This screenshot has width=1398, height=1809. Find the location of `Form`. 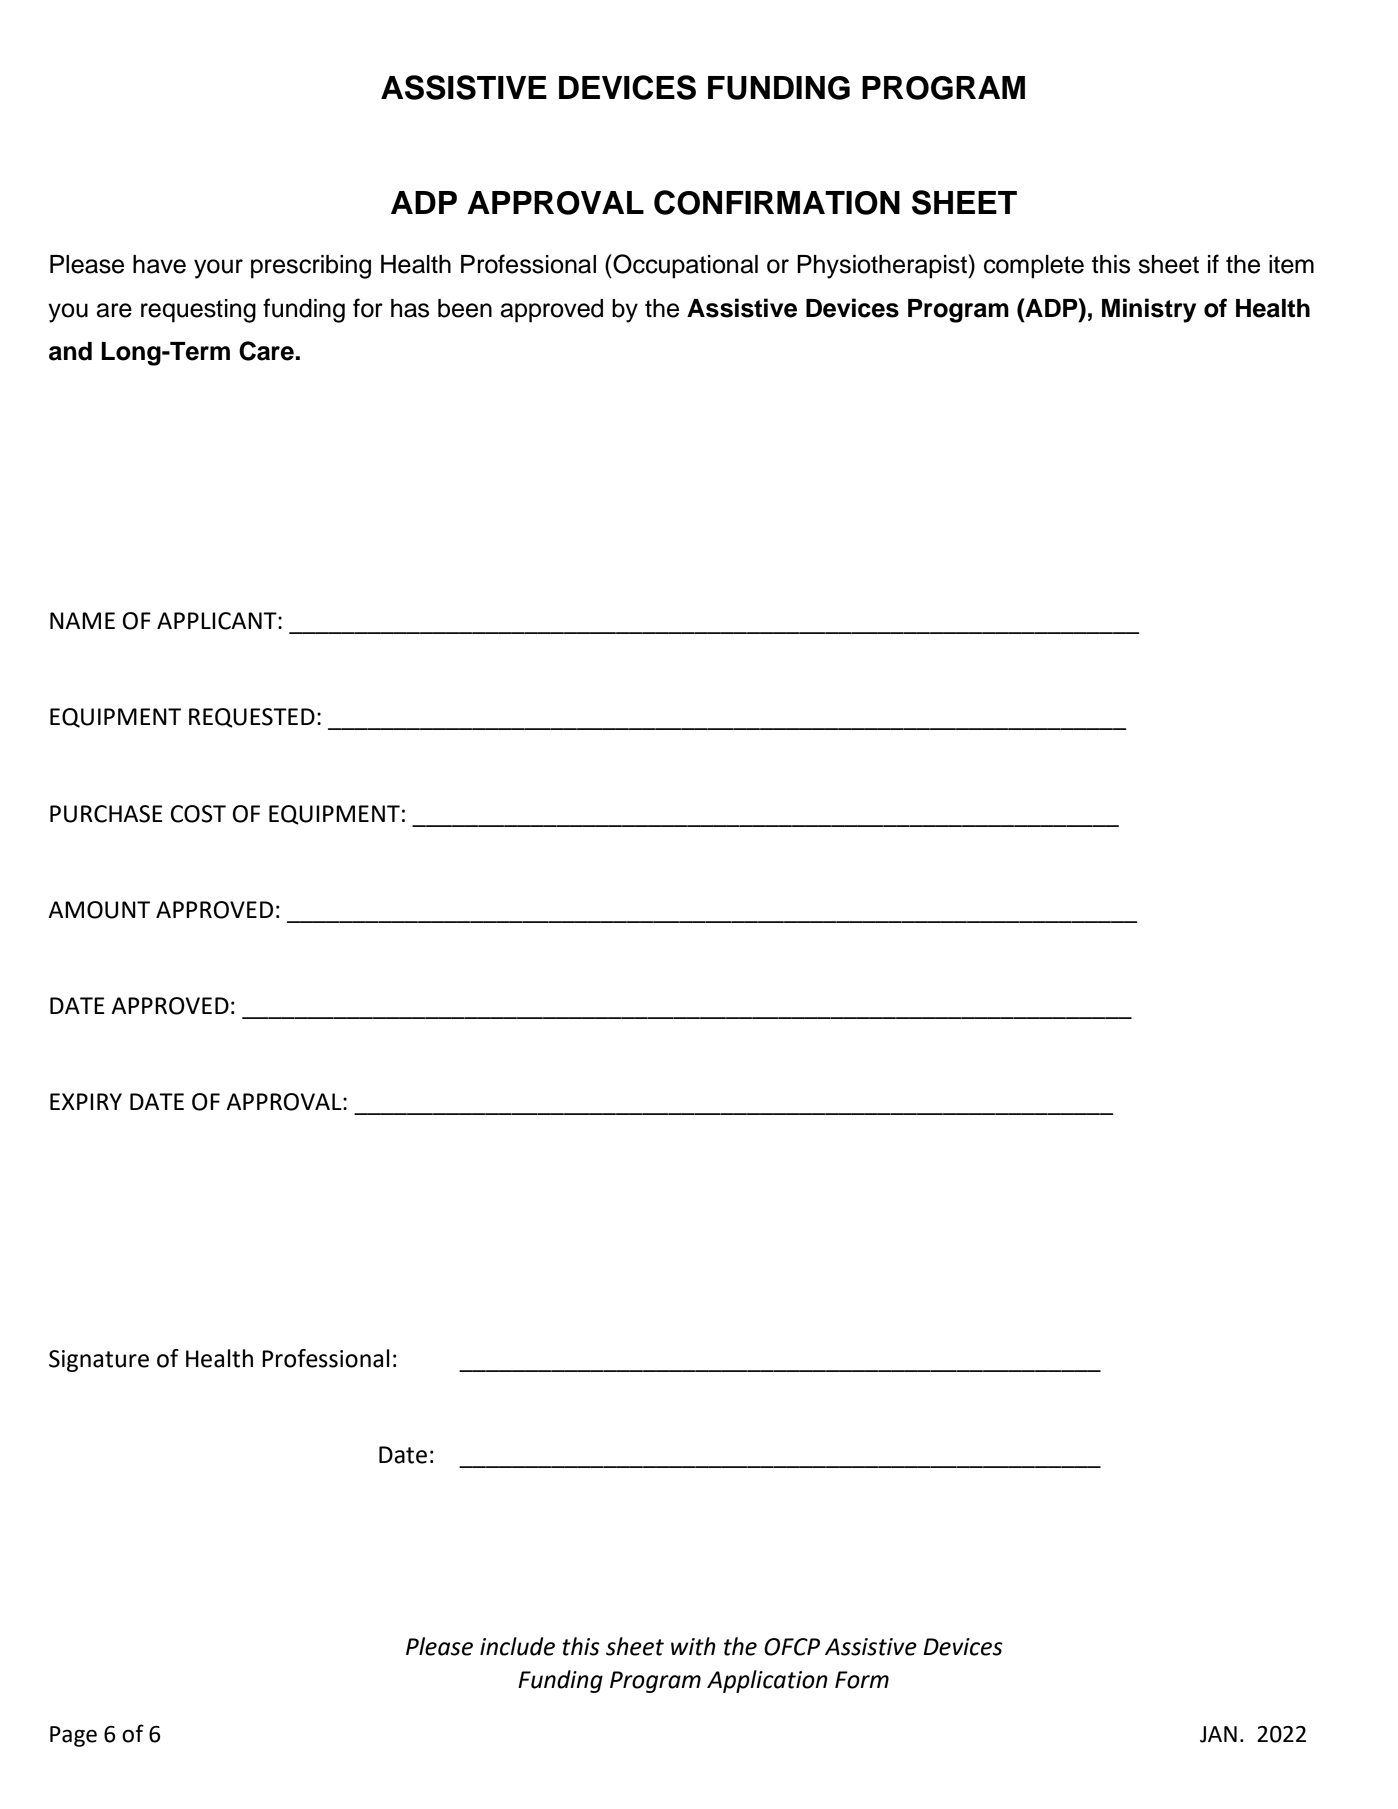

Form is located at coordinates (862, 1680).
